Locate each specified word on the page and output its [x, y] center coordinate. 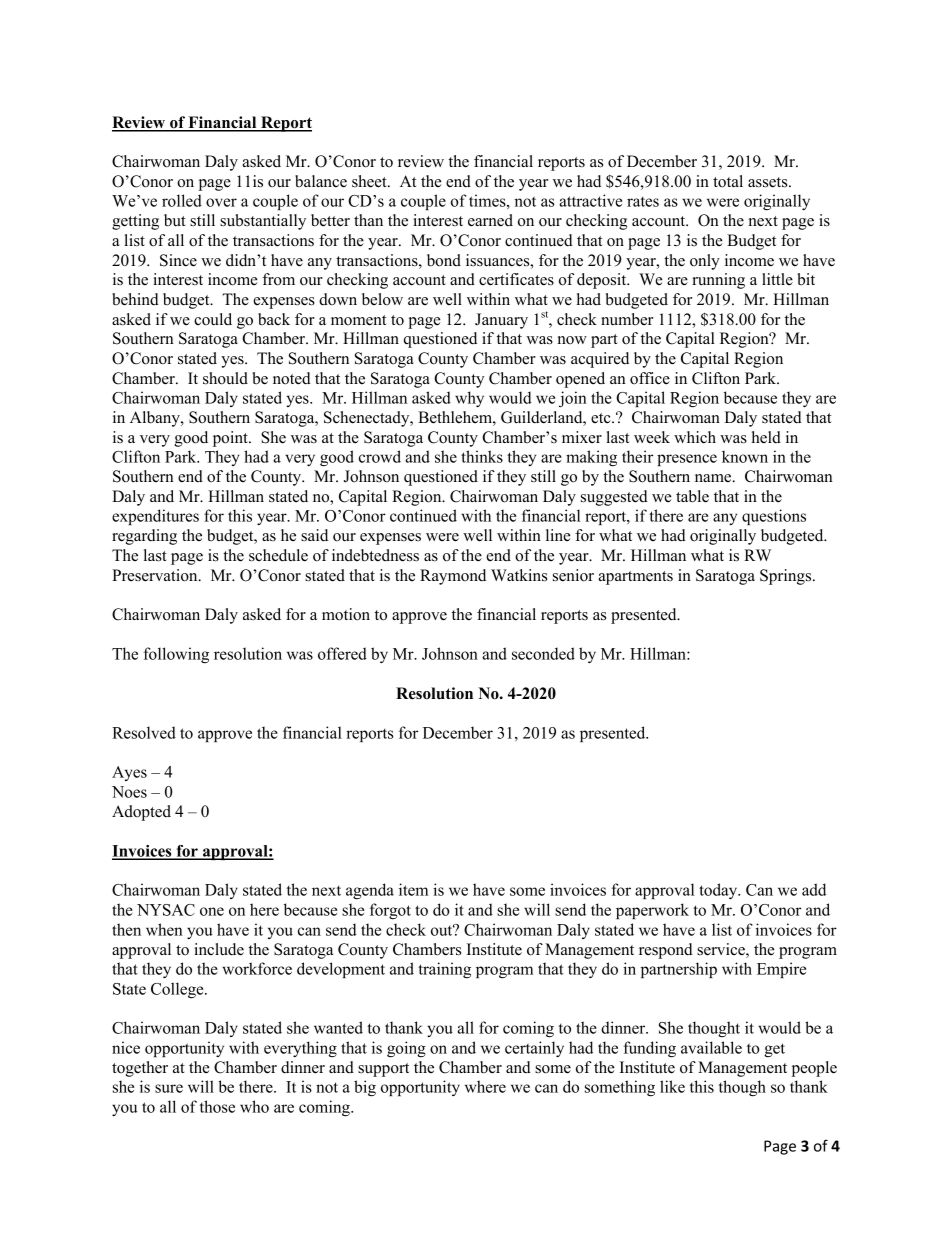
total [728, 181]
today [719, 891]
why [469, 399]
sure [169, 1088]
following [176, 655]
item [413, 889]
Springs [787, 577]
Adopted [141, 813]
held [766, 437]
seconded [543, 653]
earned [490, 220]
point [231, 439]
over [221, 202]
